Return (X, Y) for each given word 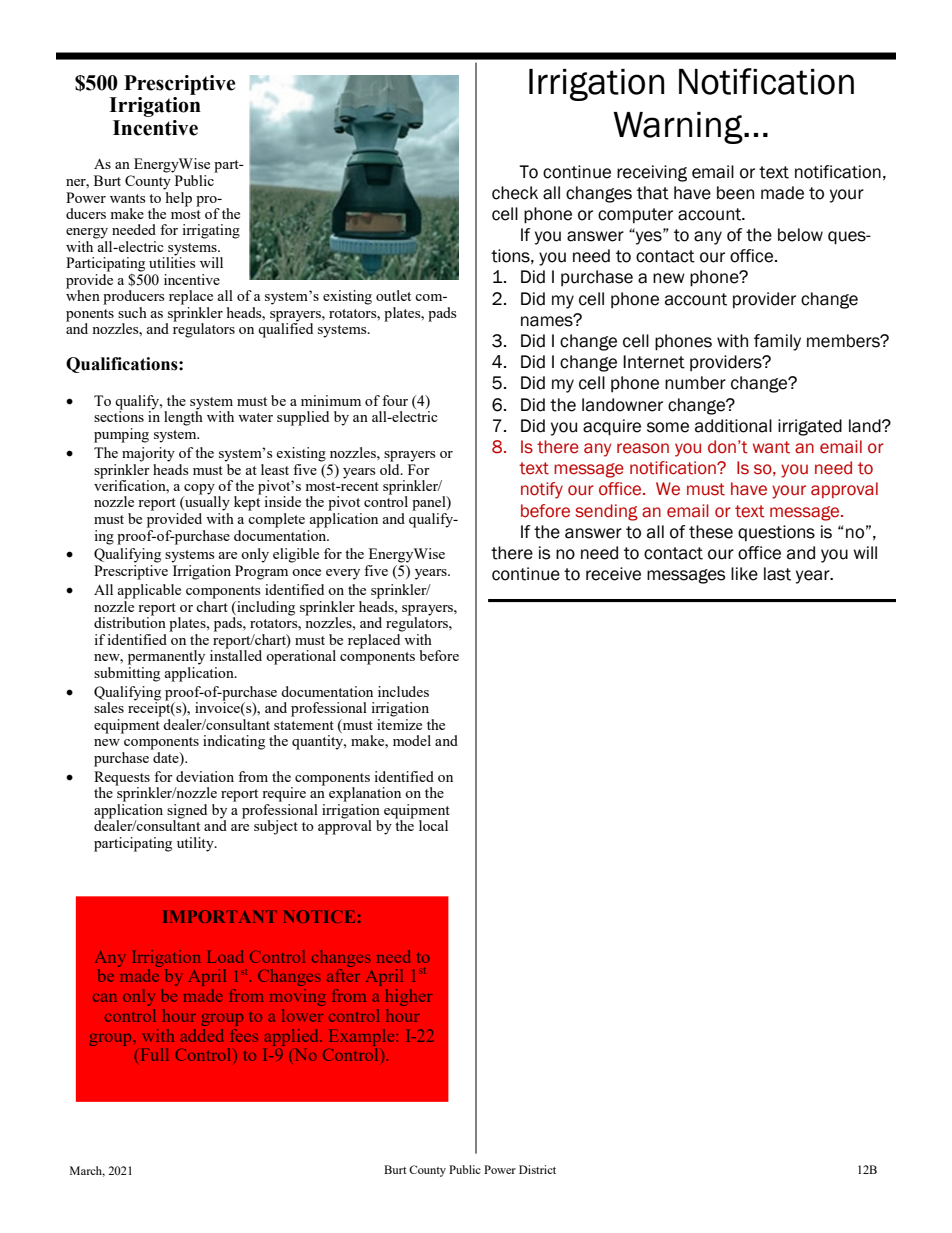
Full (155, 1054)
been (735, 193)
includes (403, 691)
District (537, 1169)
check (515, 193)
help (178, 198)
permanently (166, 657)
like (744, 574)
